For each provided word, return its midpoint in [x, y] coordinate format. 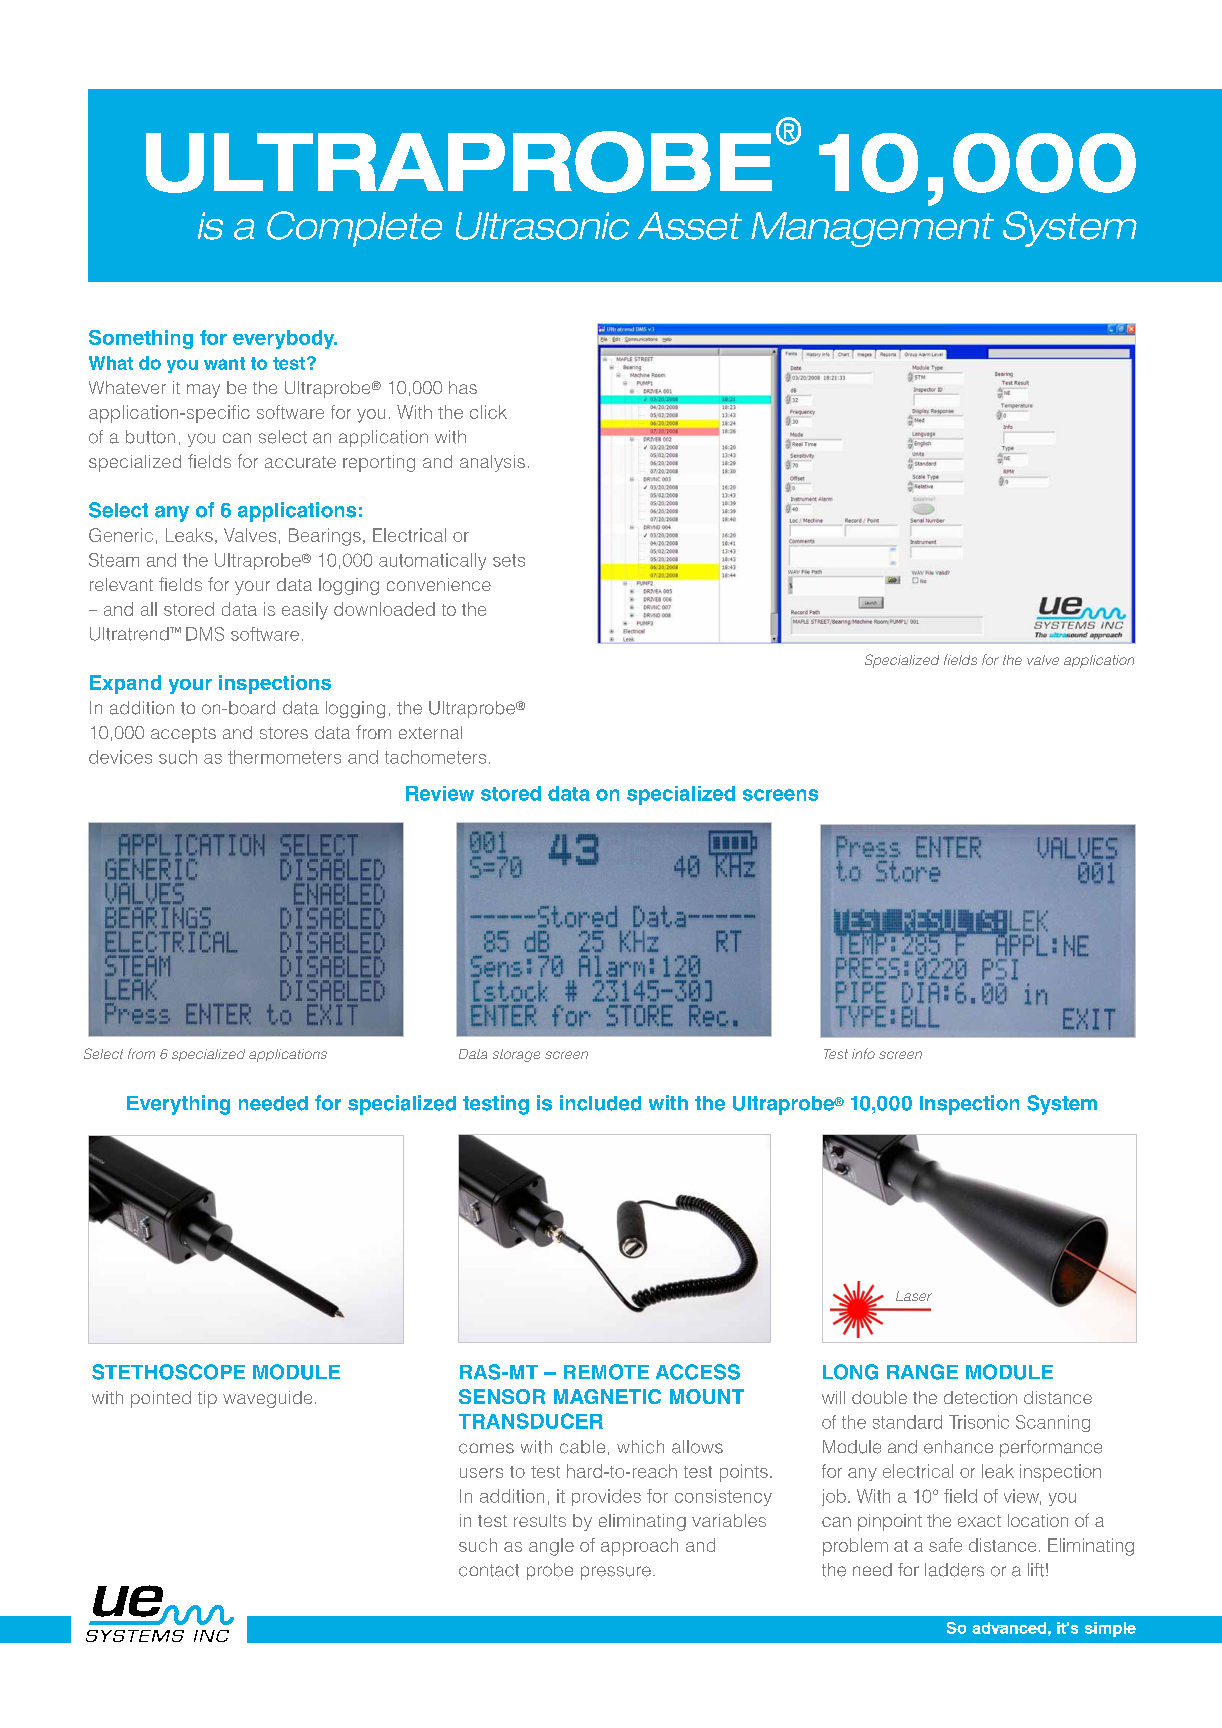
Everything [178, 1105]
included [600, 1103]
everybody [285, 339]
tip [207, 1399]
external [430, 732]
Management [872, 229]
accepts [183, 735]
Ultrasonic [542, 226]
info [863, 1053]
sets [509, 560]
